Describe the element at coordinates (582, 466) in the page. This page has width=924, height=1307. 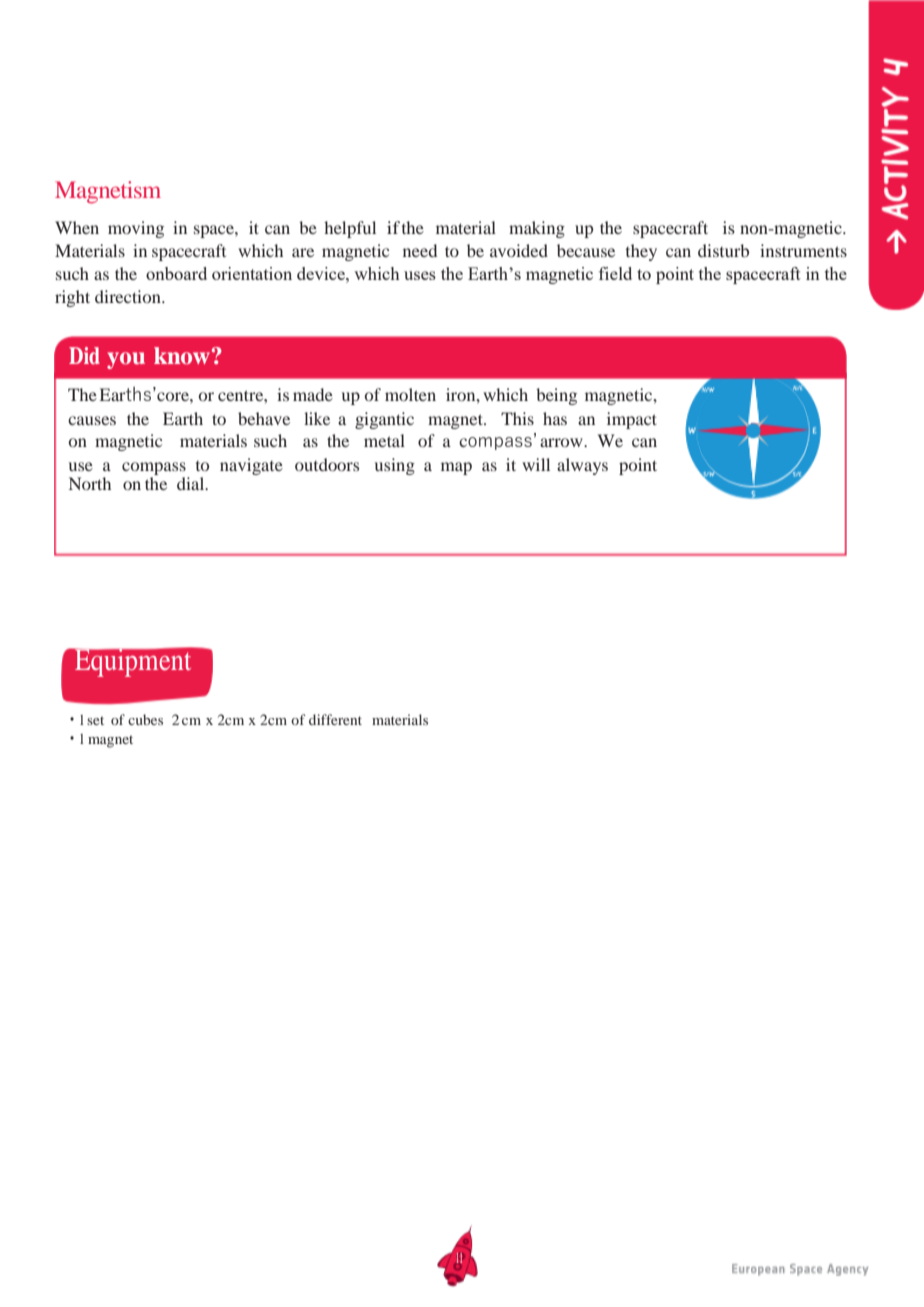
I see `always` at that location.
